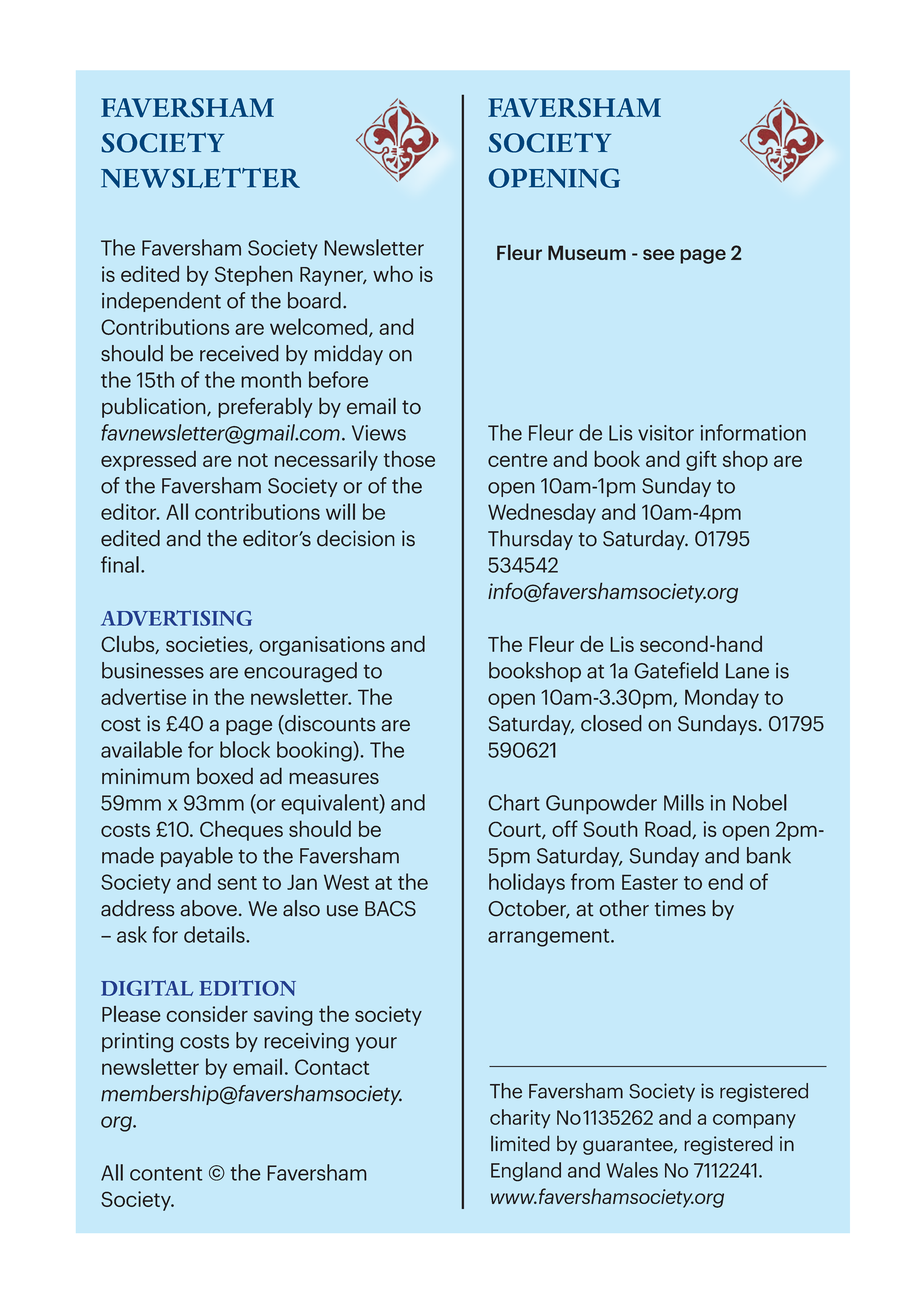 This screenshot has height=1311, width=924. Describe the element at coordinates (530, 540) in the screenshot. I see `Thursday` at that location.
